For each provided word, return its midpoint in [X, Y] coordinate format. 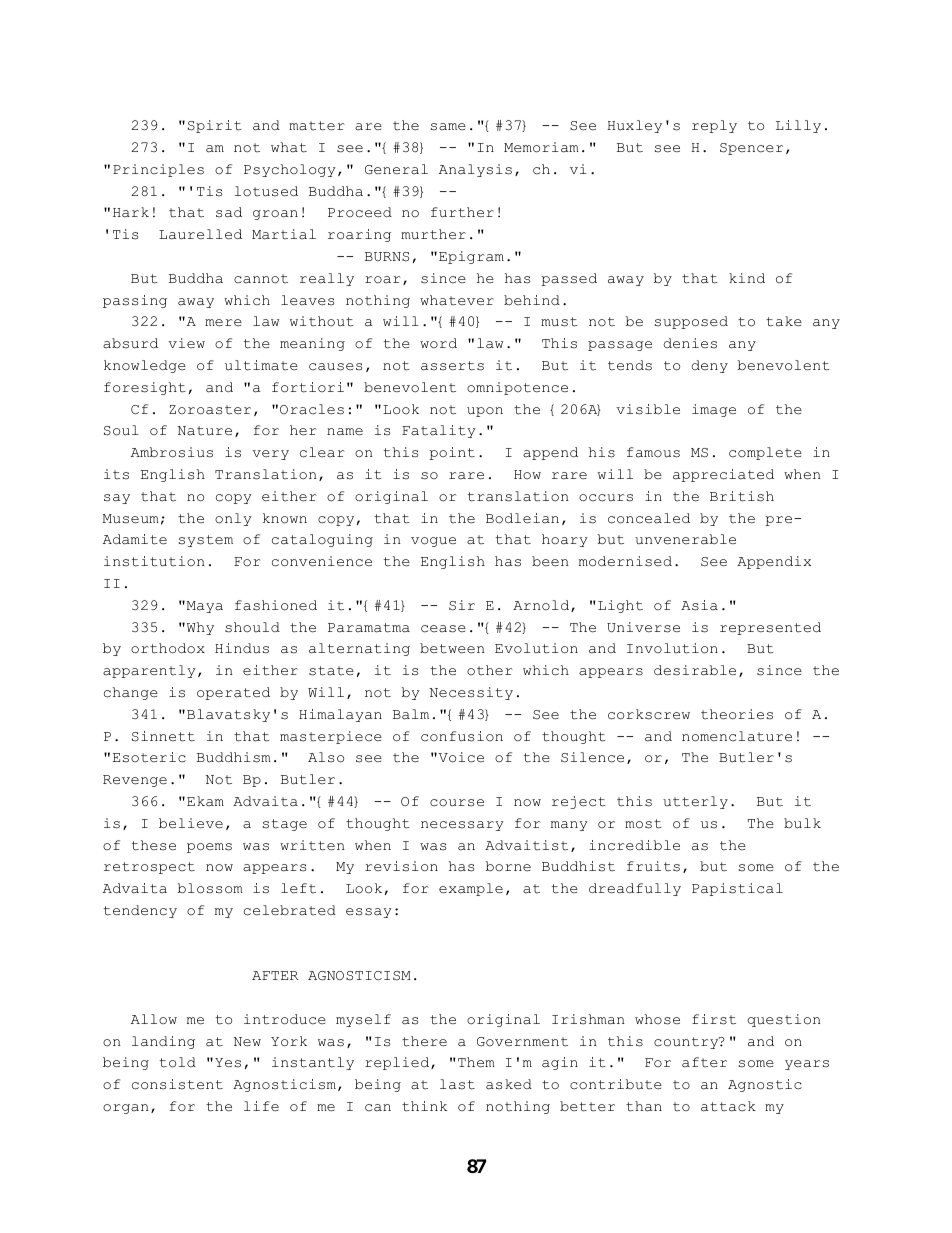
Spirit [215, 126]
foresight [145, 388]
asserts [452, 366]
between [452, 648]
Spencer [751, 149]
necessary [462, 826]
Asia [699, 605]
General [396, 169]
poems [209, 848]
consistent [177, 1084]
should [252, 627]
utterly [695, 802]
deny [709, 366]
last [457, 1084]
